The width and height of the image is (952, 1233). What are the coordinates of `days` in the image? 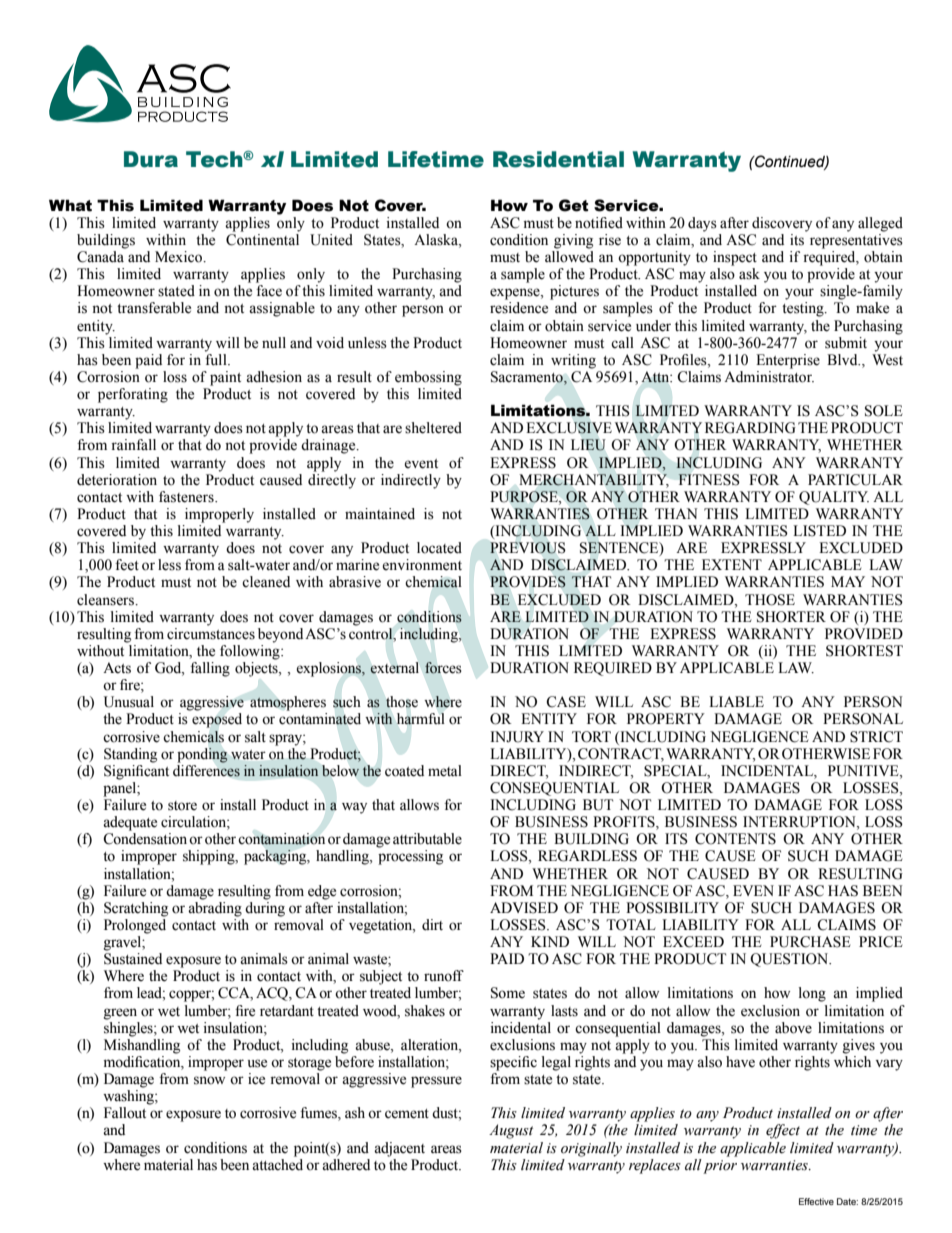 It's located at (702, 224).
